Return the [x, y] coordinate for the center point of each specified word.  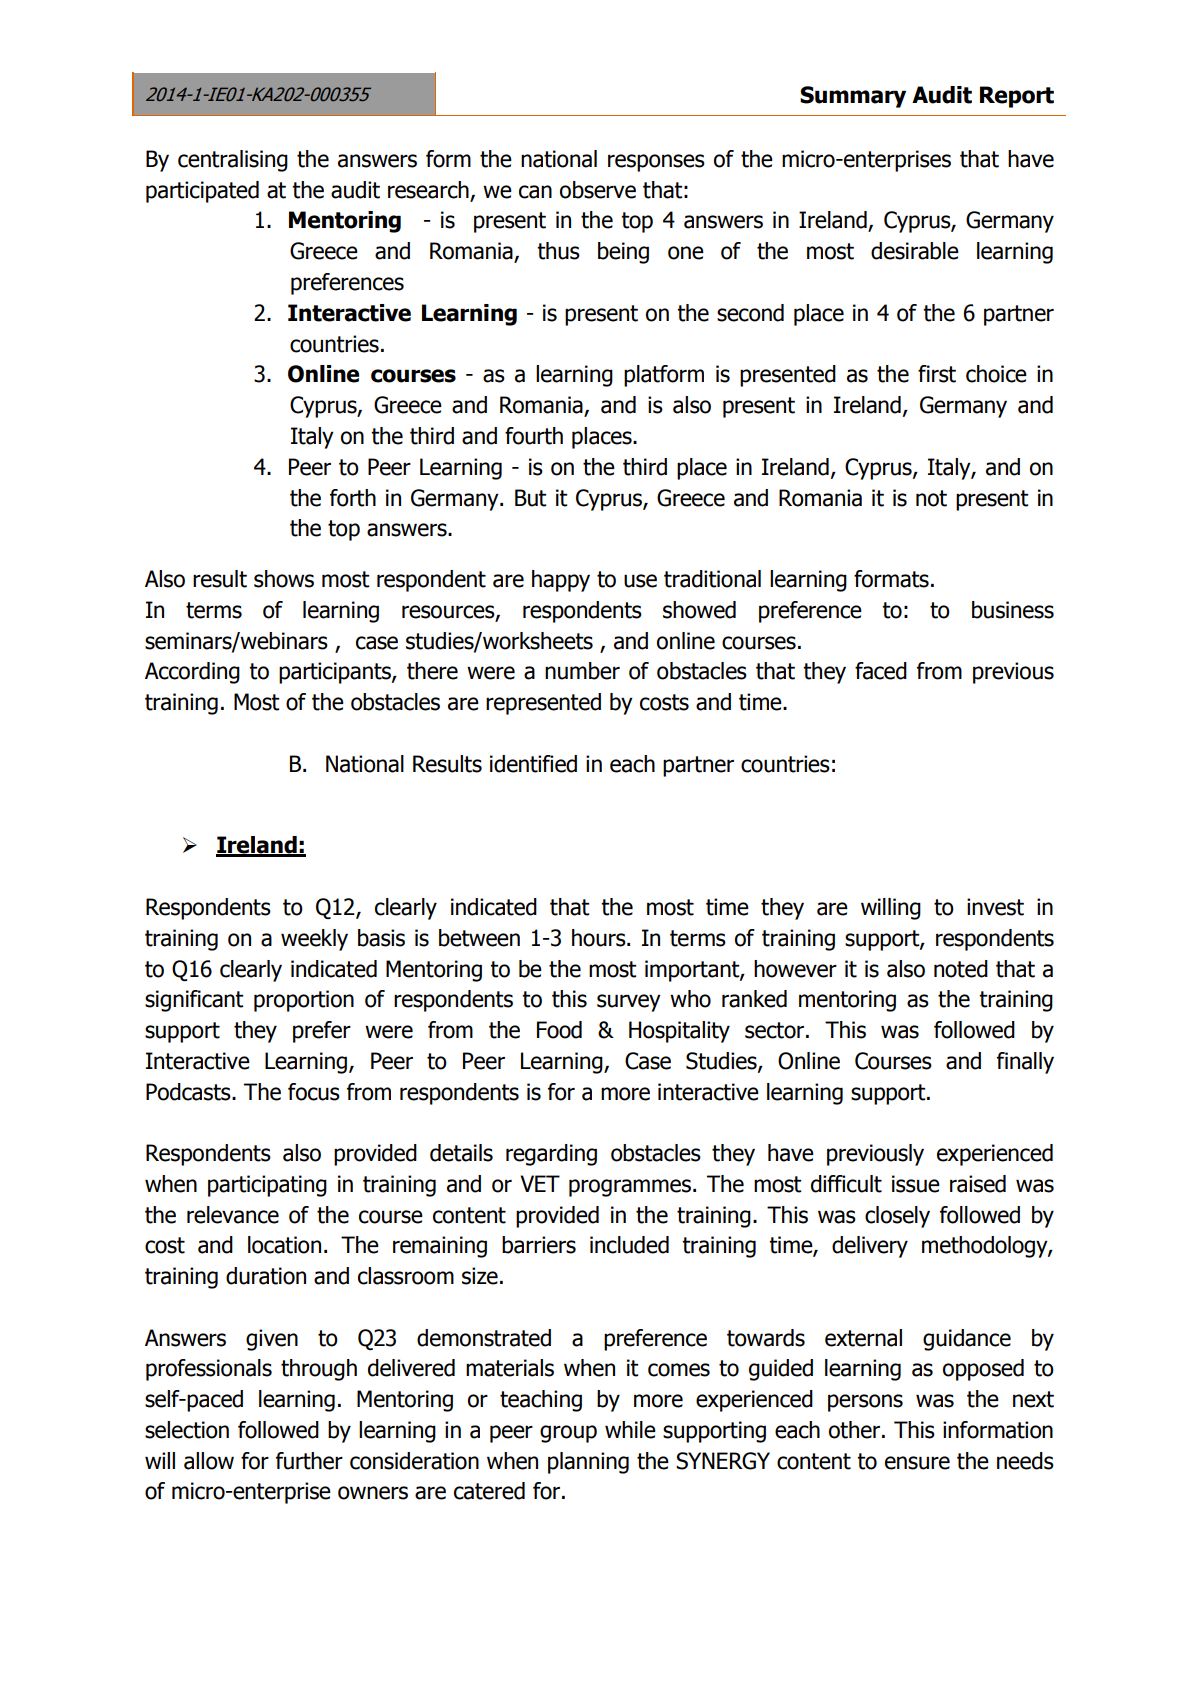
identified [533, 764]
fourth [534, 436]
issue [916, 1184]
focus [314, 1092]
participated [202, 192]
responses [656, 163]
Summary [853, 97]
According [192, 673]
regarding [551, 1155]
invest [995, 907]
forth [353, 498]
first [937, 374]
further [309, 1461]
